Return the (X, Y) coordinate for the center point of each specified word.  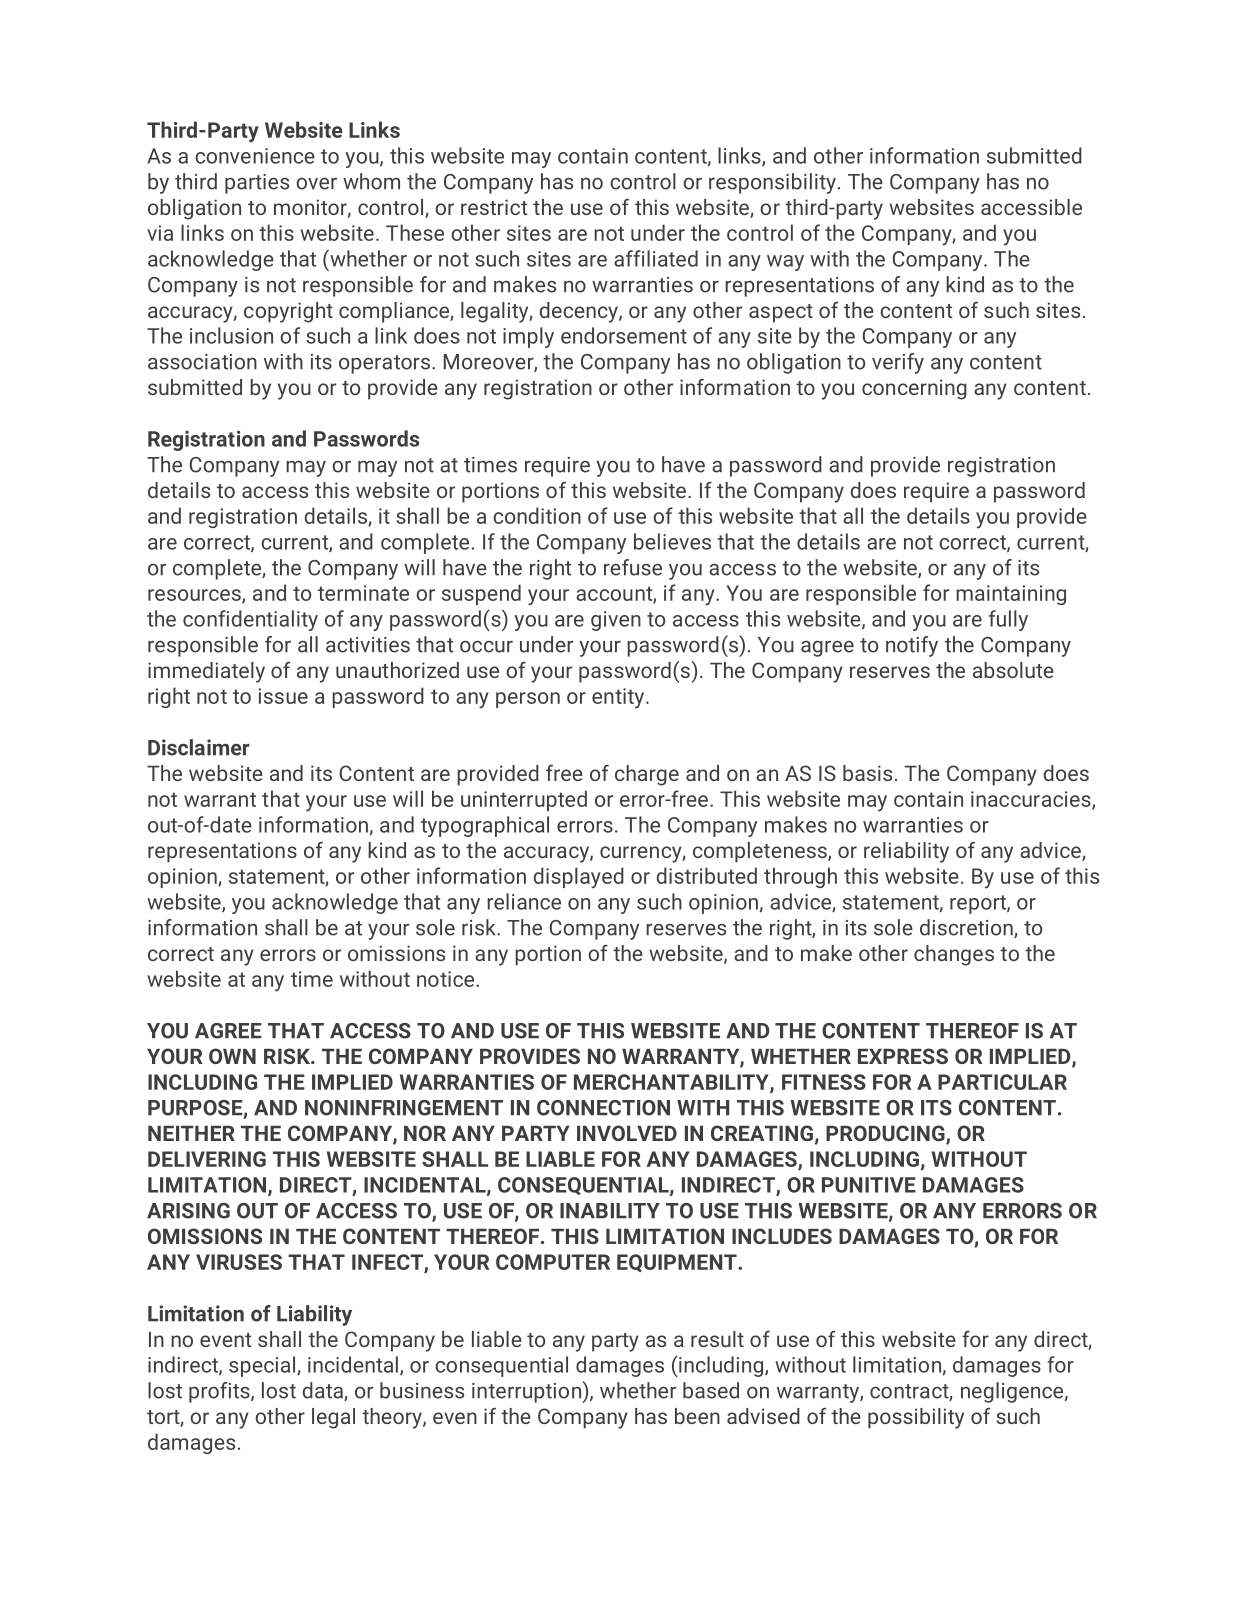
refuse (633, 567)
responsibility (772, 183)
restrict (494, 207)
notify (912, 646)
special (262, 1366)
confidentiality (250, 620)
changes (954, 955)
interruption (526, 1393)
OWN (232, 1056)
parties (257, 184)
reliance (524, 901)
